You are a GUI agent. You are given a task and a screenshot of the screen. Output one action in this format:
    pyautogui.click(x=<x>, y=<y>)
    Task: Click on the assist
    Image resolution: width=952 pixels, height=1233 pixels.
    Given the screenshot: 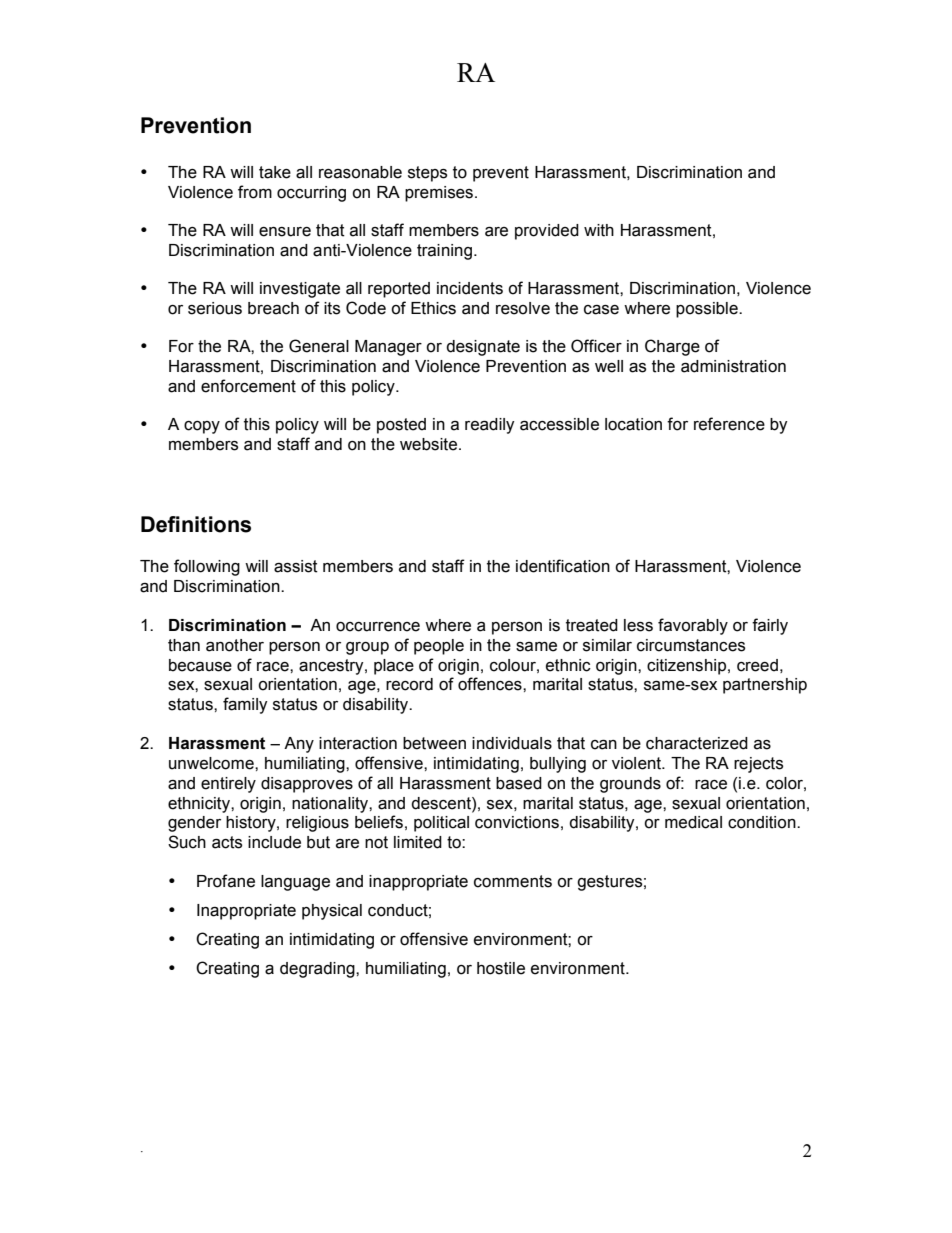 What is the action you would take?
    pyautogui.click(x=296, y=566)
